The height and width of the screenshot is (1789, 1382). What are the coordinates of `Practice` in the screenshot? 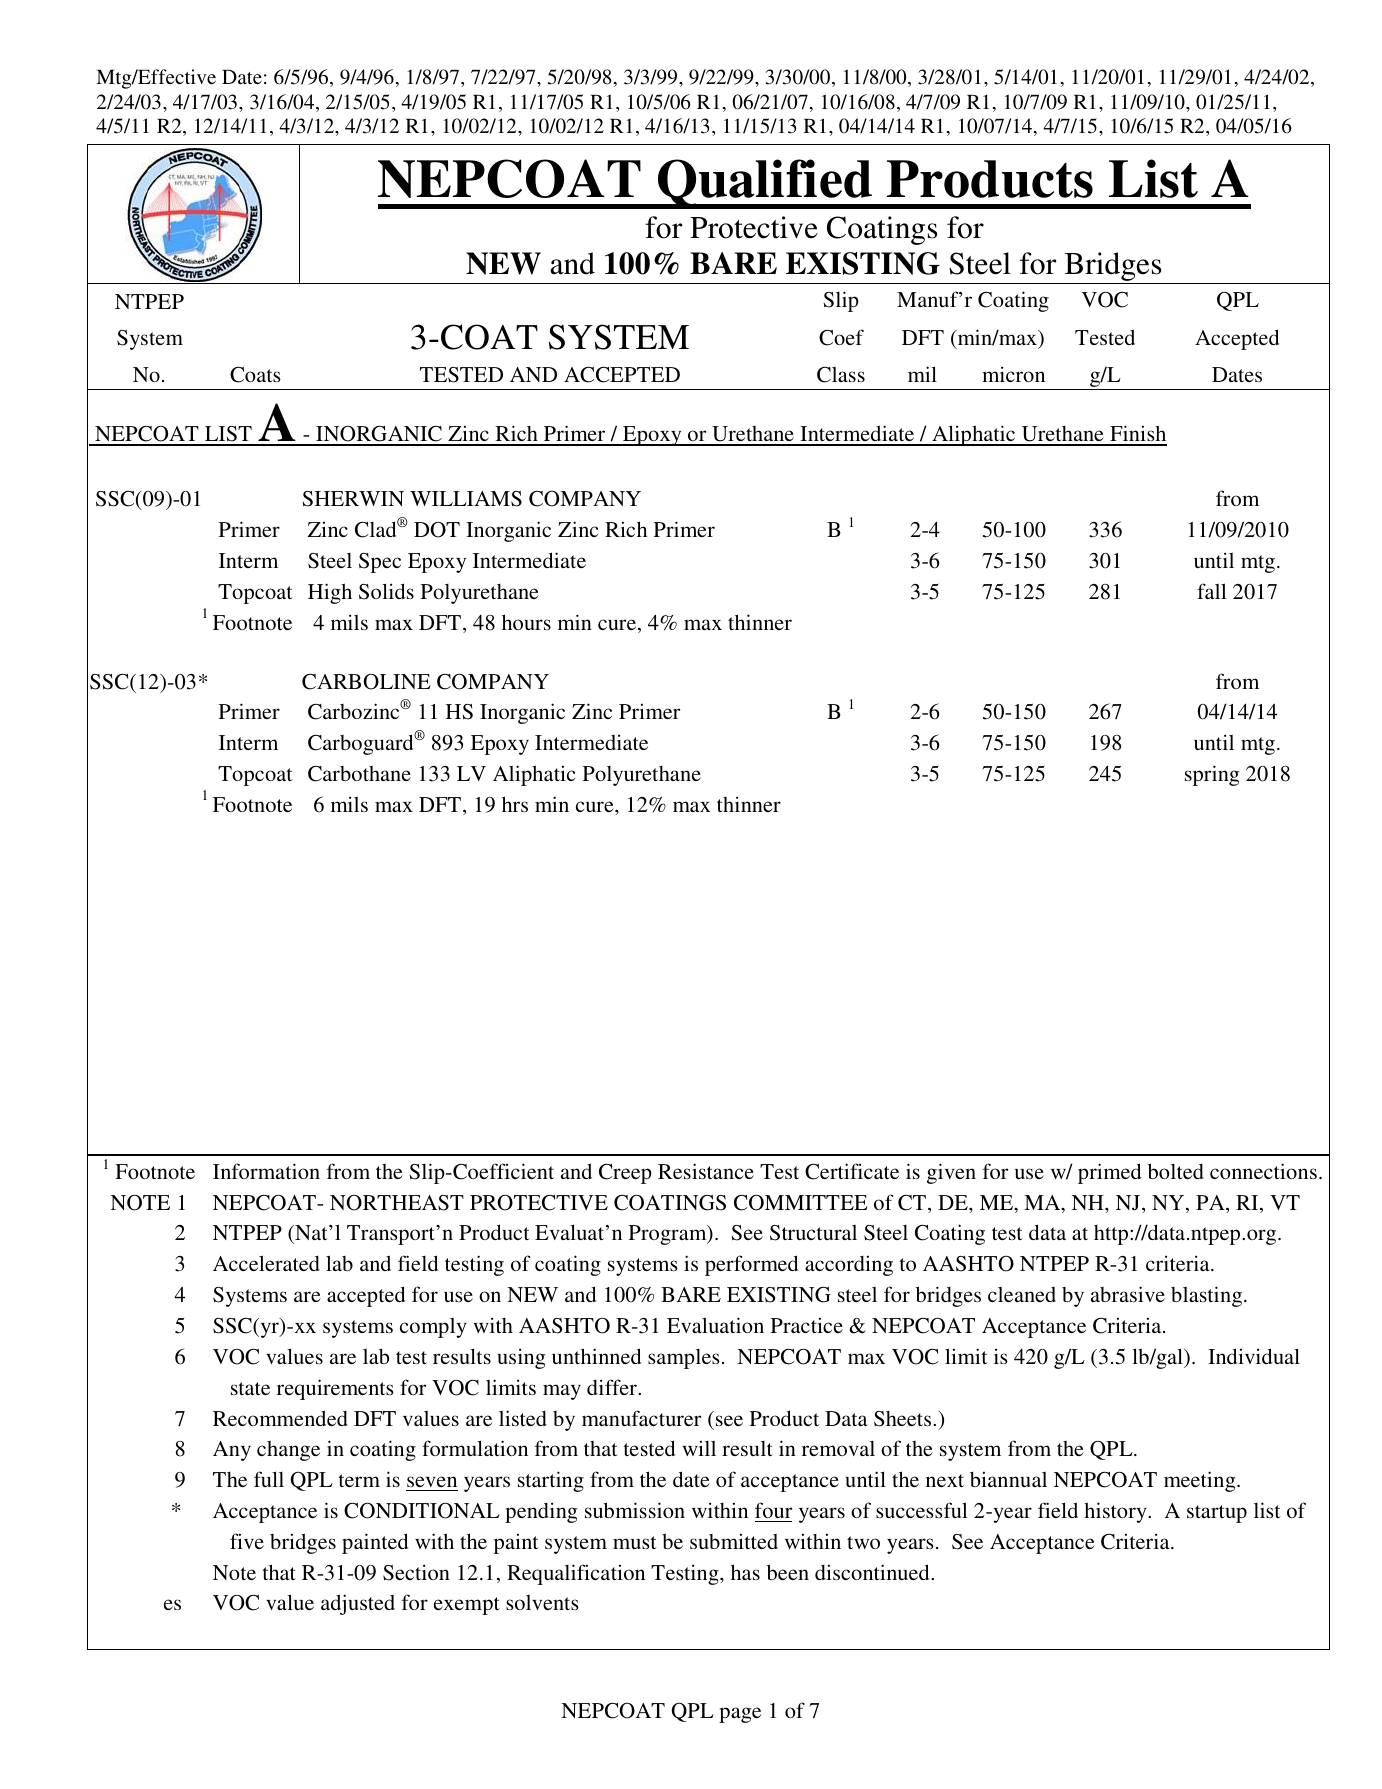 It's located at (807, 1325).
